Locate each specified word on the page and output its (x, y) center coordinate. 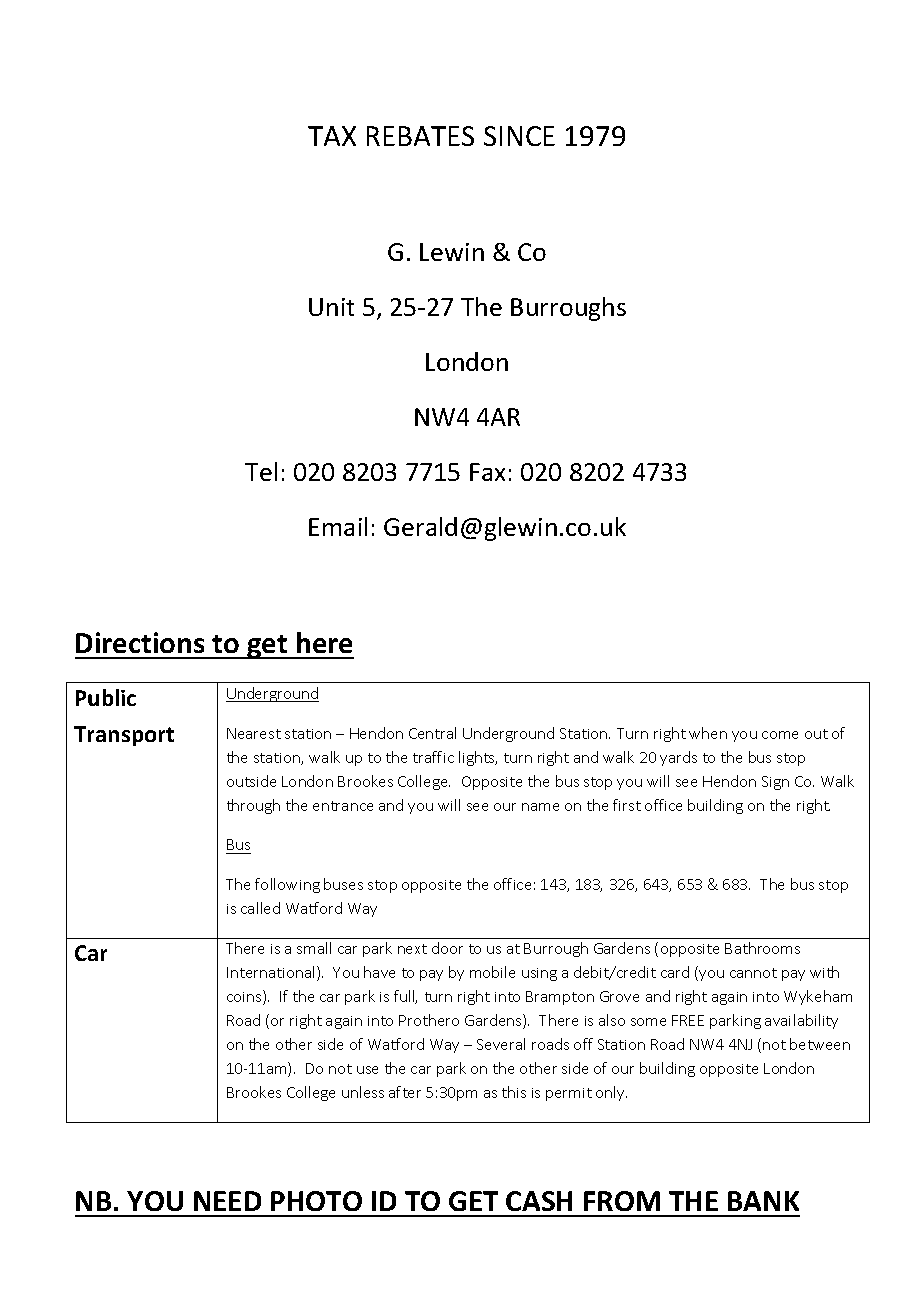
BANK (763, 1201)
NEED (227, 1201)
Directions (140, 642)
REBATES (420, 136)
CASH (539, 1201)
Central (432, 733)
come (780, 735)
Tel (261, 471)
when (708, 733)
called (260, 908)
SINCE (519, 136)
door (447, 948)
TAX (332, 136)
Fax (487, 472)
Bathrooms (762, 948)
